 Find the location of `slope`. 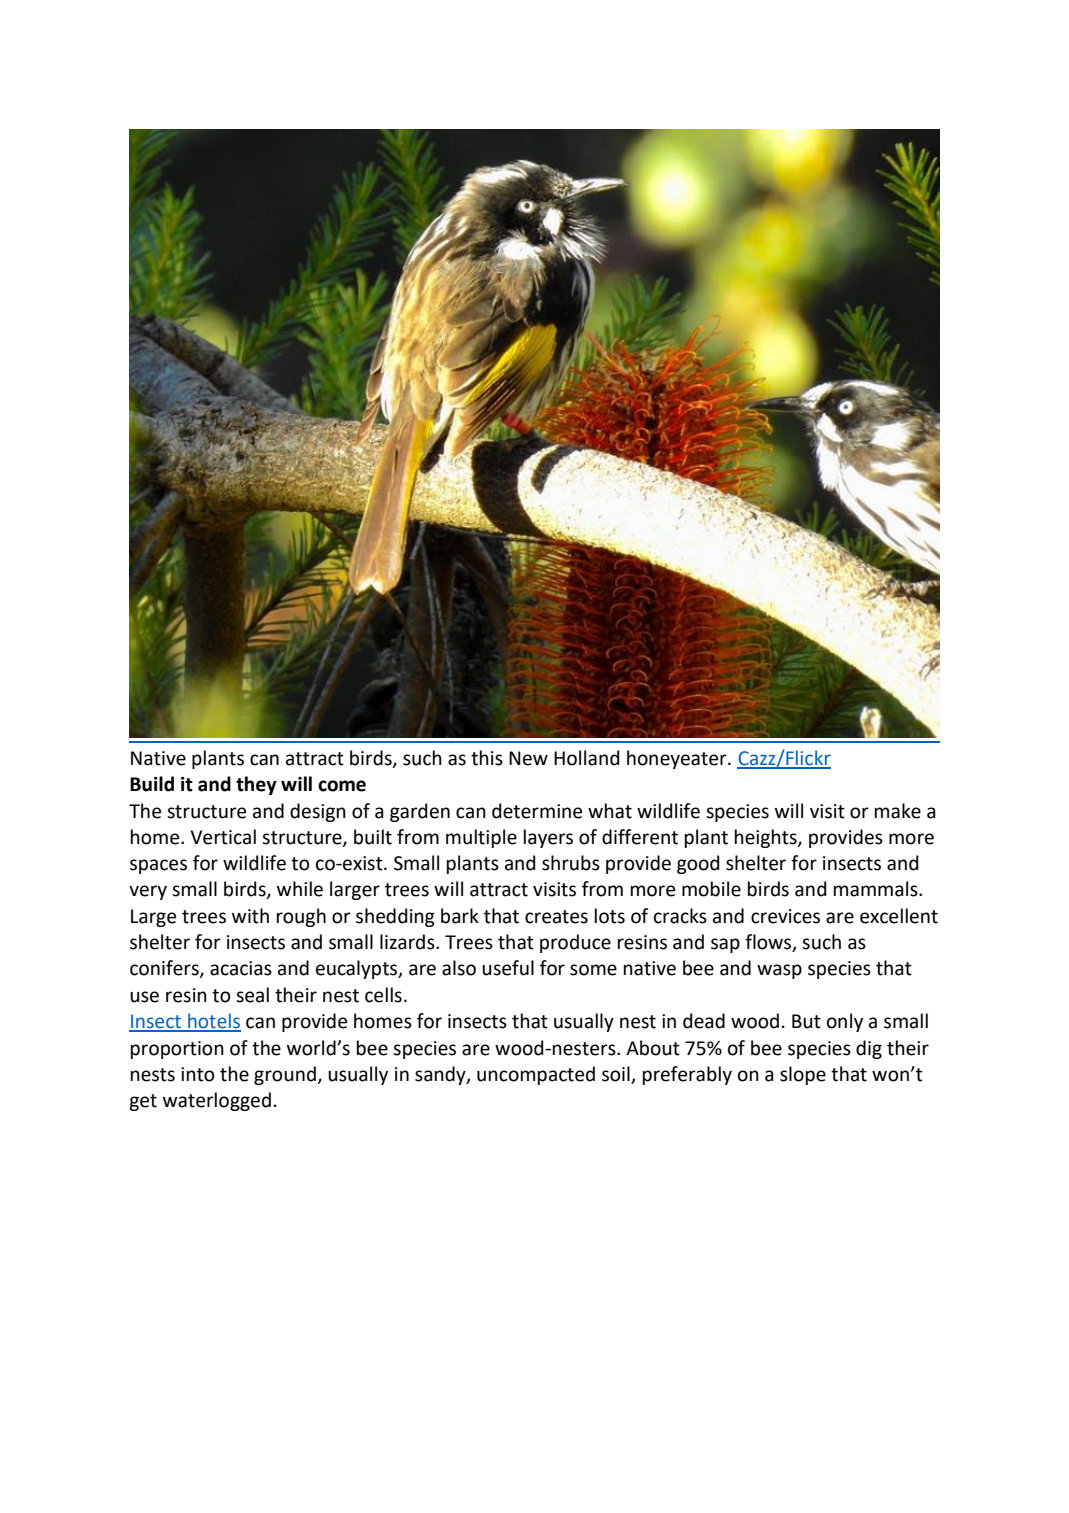

slope is located at coordinates (803, 1075).
